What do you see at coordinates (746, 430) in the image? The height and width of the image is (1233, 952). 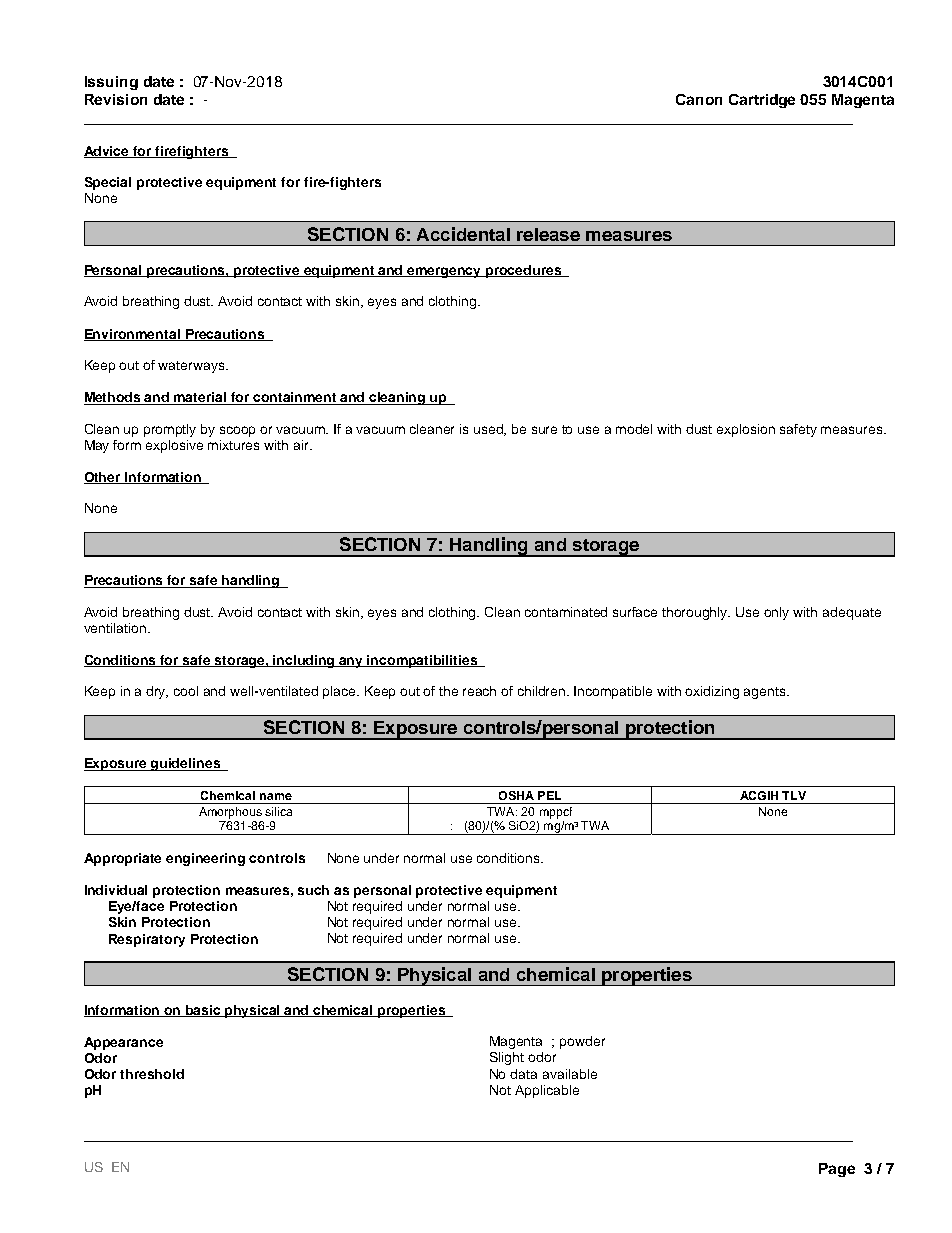 I see `explosion` at bounding box center [746, 430].
